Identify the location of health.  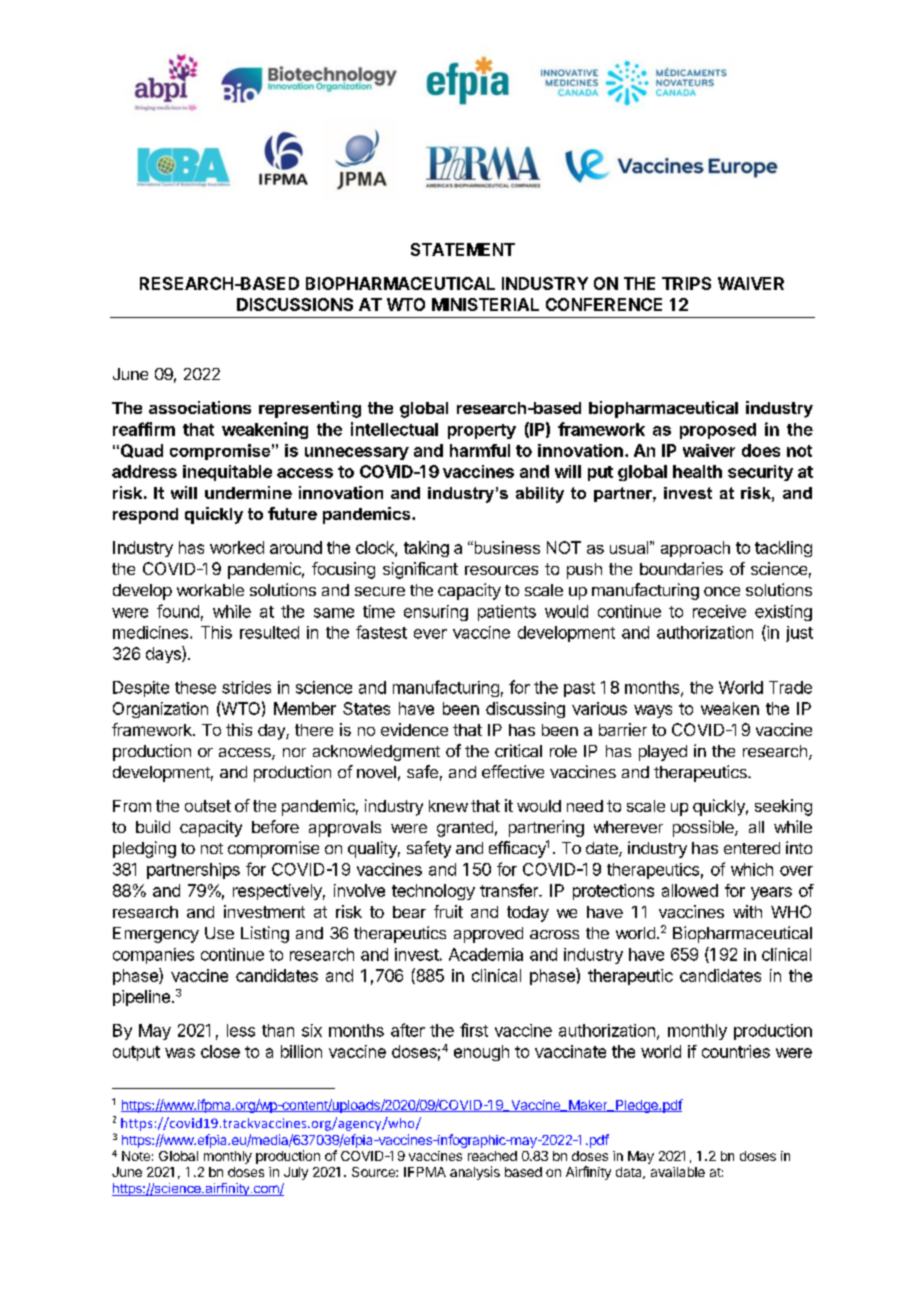
(697, 471).
